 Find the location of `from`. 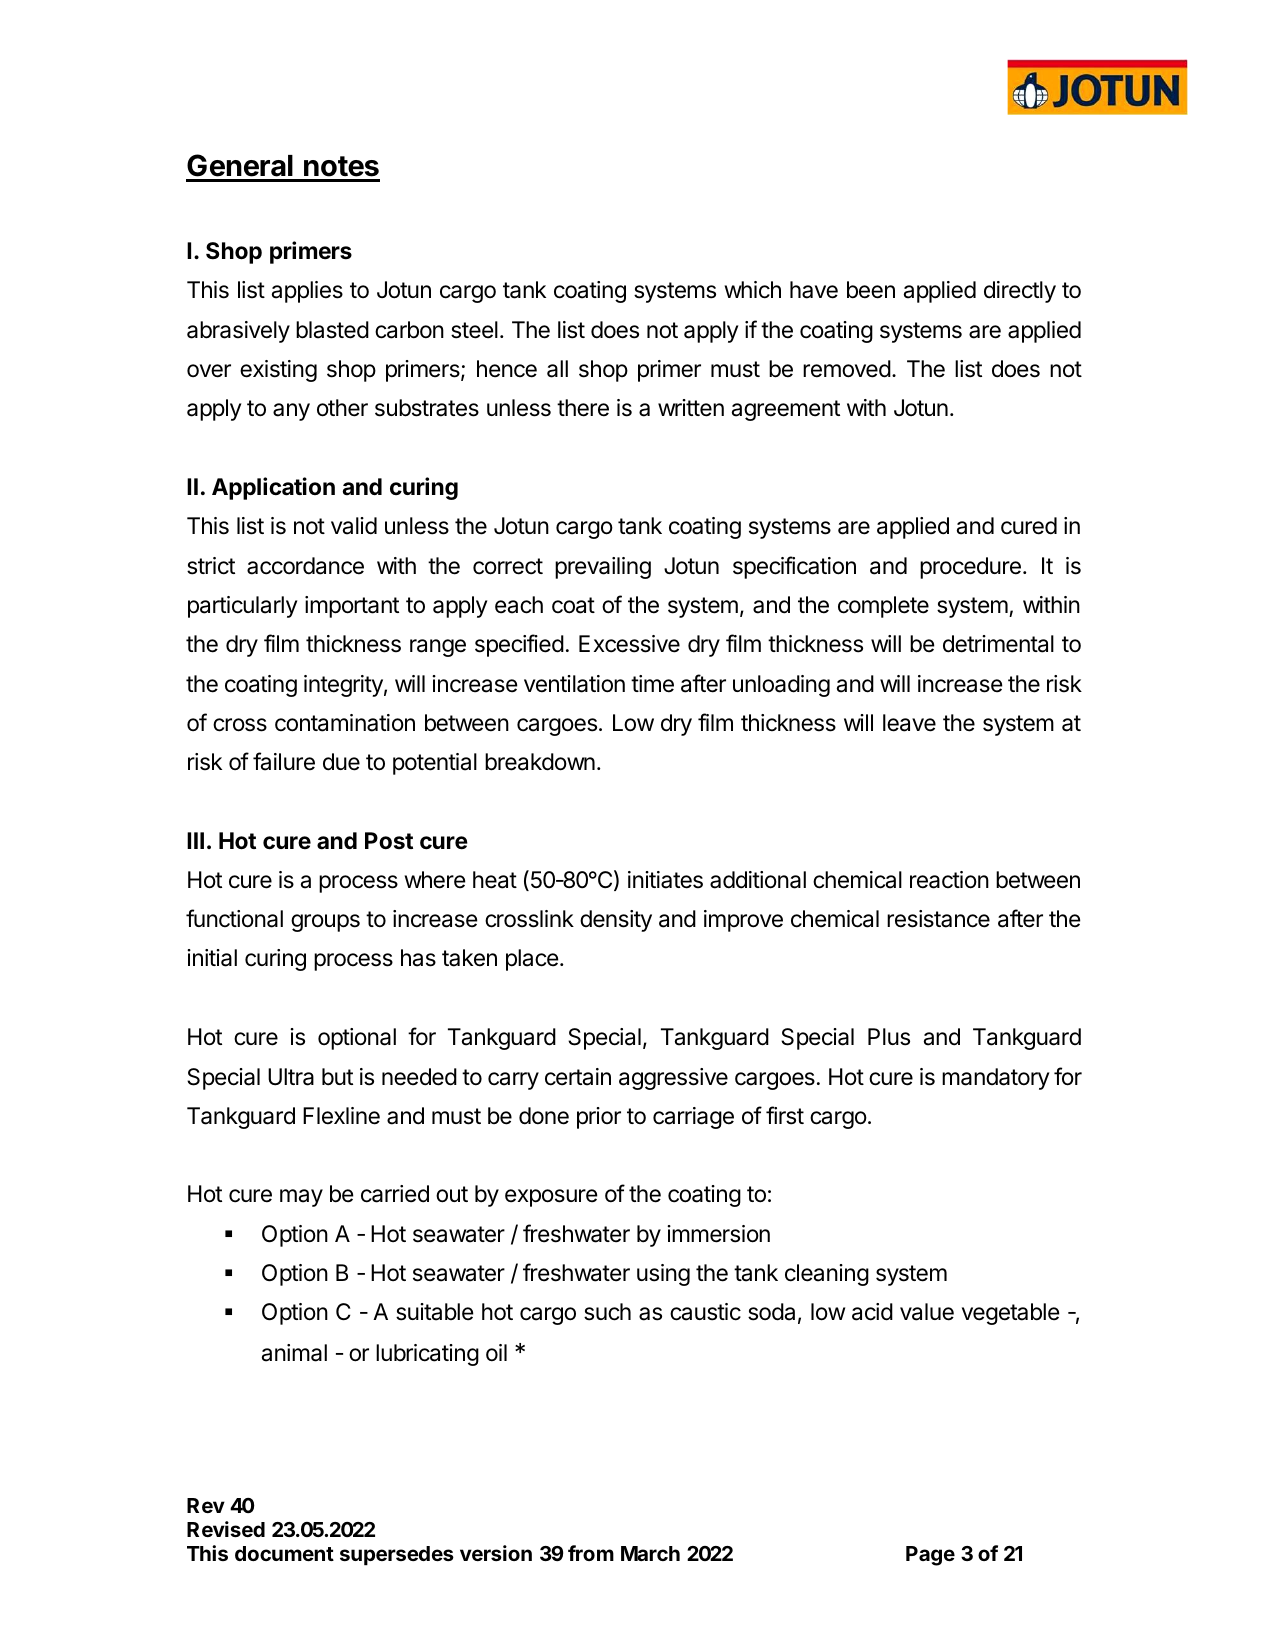

from is located at coordinates (591, 1553).
